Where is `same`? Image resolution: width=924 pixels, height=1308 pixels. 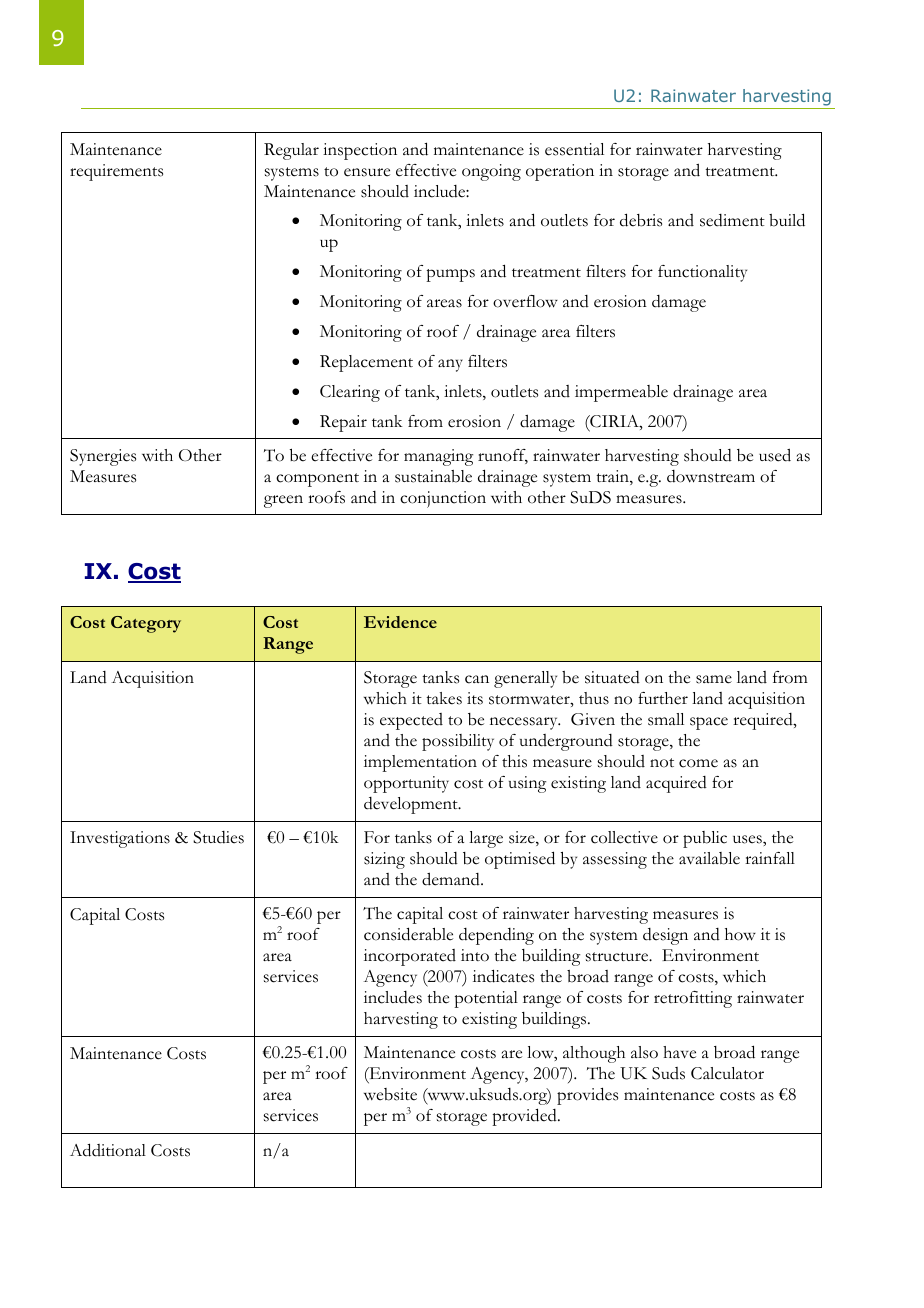
same is located at coordinates (714, 679).
